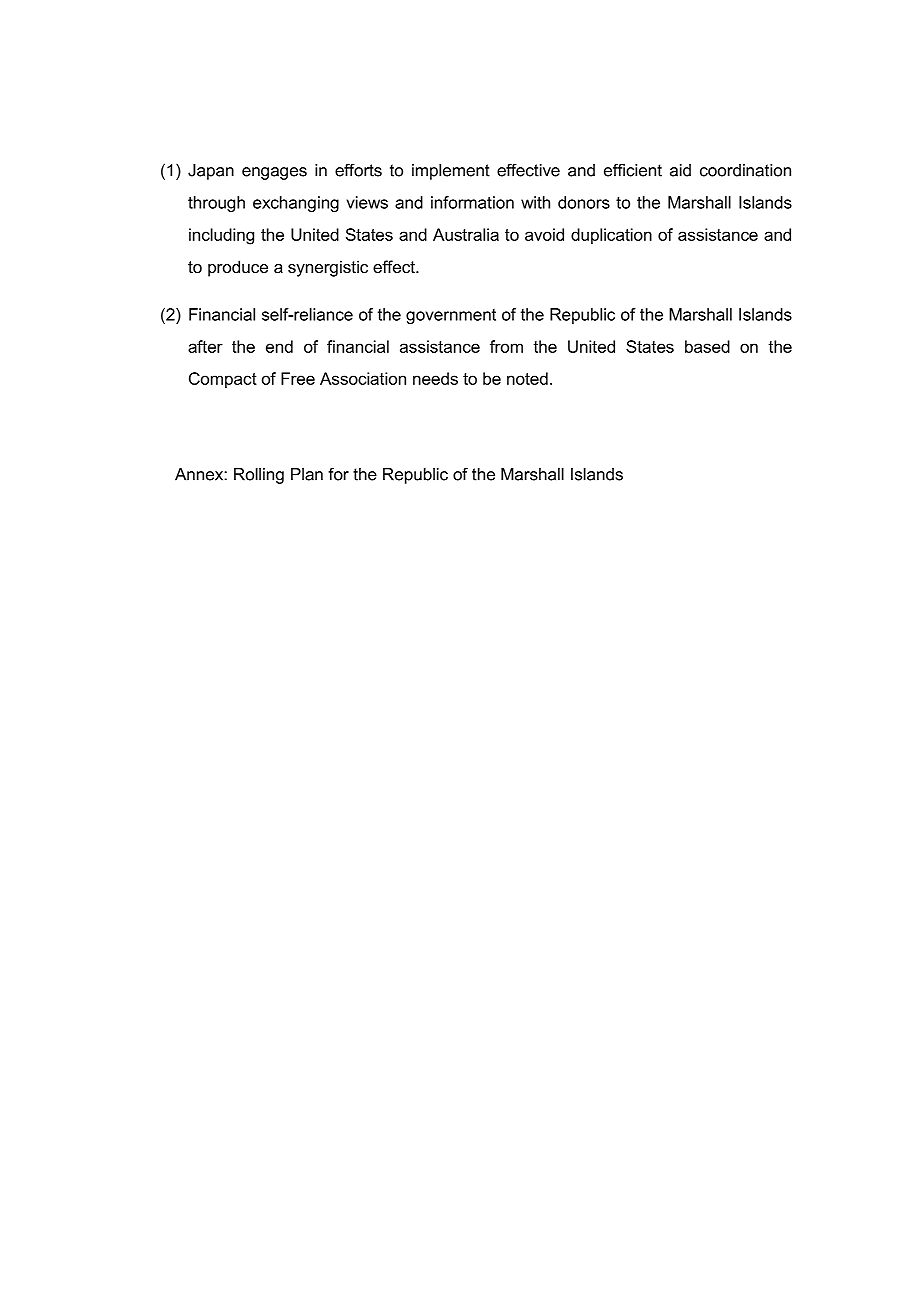 The image size is (924, 1308). I want to click on Plan, so click(307, 474).
